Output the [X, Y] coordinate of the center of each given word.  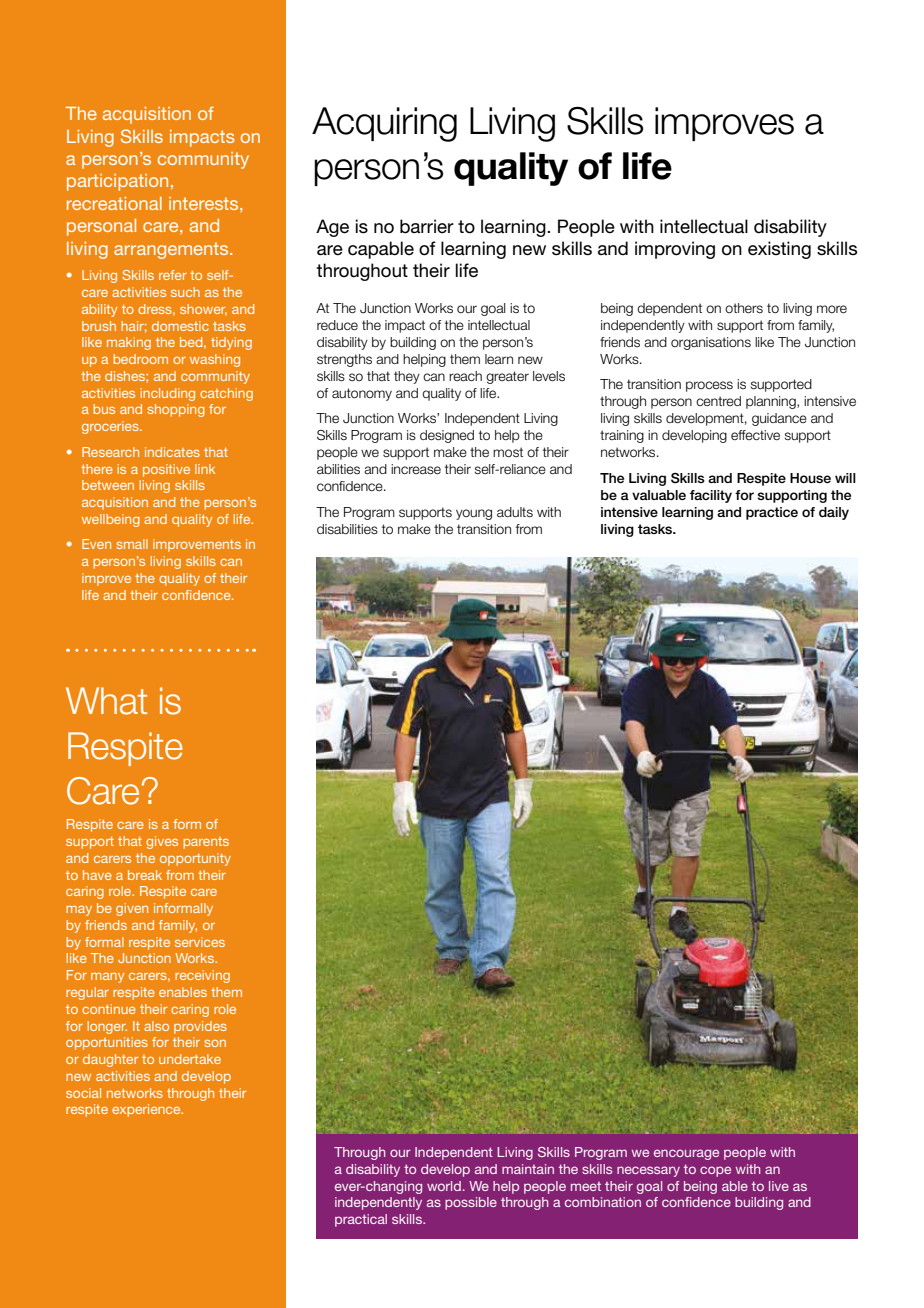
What [106, 701]
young [474, 514]
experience [147, 1110]
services [200, 942]
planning [772, 402]
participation [117, 182]
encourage [686, 1154]
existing [779, 250]
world [444, 1186]
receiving [202, 976]
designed [447, 436]
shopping [176, 410]
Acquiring [384, 124]
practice [772, 513]
